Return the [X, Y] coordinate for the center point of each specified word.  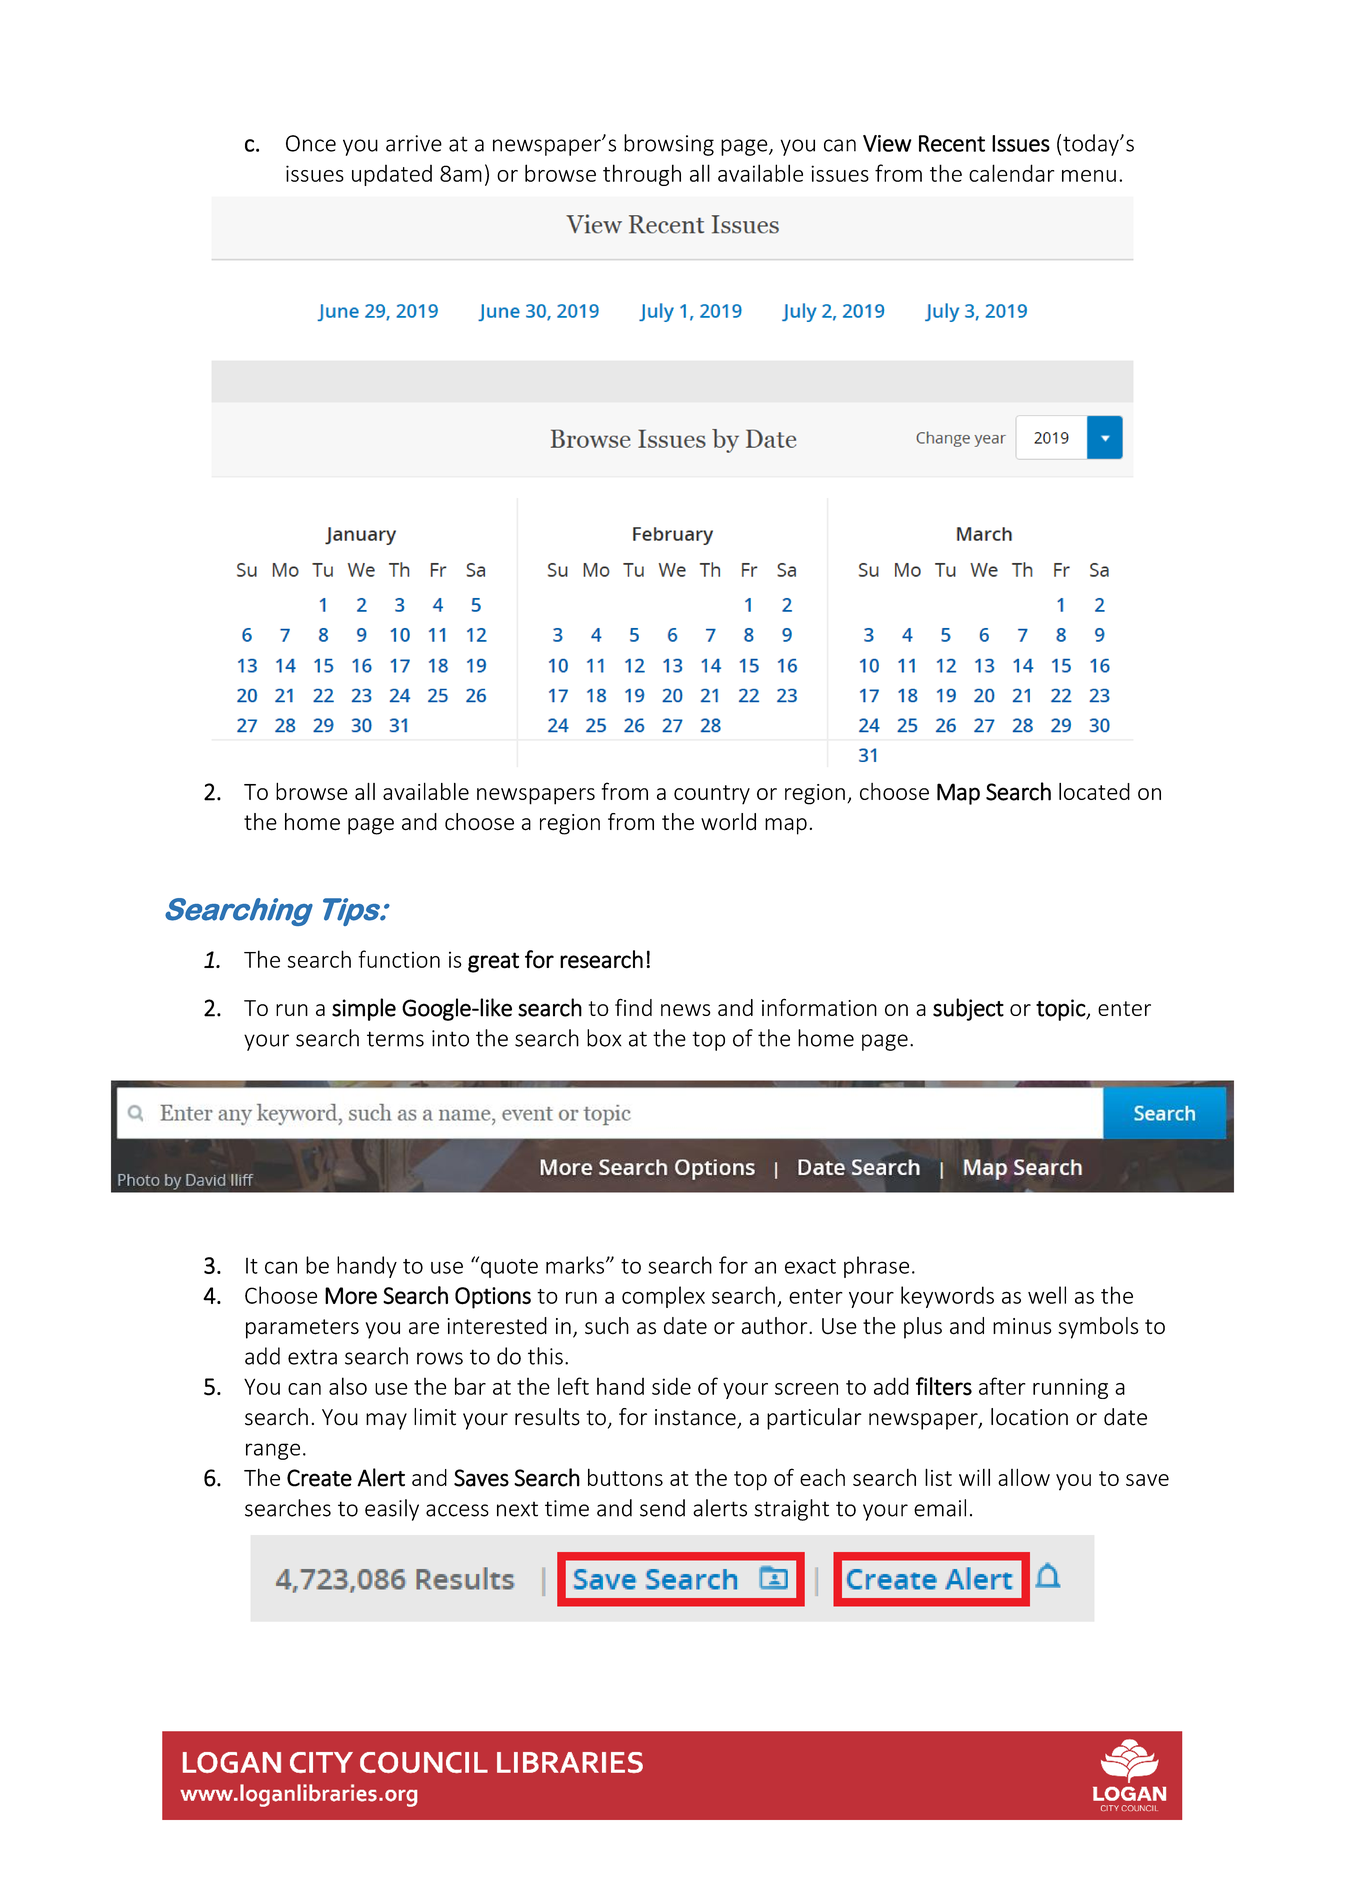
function [399, 959]
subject [968, 1009]
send [662, 1508]
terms [395, 1039]
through [642, 175]
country [712, 795]
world [728, 822]
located [1094, 791]
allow [1024, 1477]
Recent [952, 143]
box [604, 1038]
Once [311, 143]
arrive [414, 143]
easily [392, 1510]
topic [1061, 1010]
